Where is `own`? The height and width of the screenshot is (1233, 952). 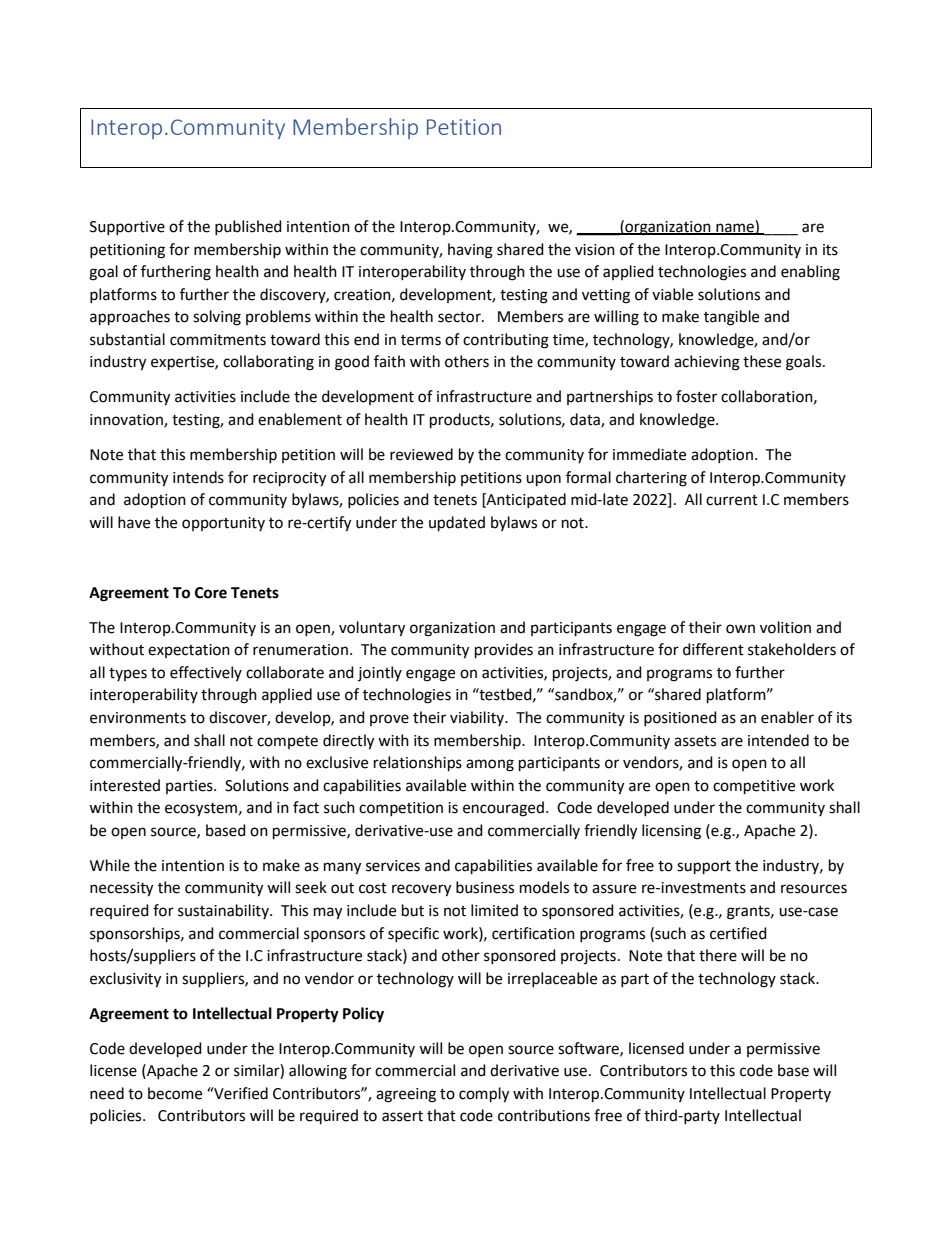
own is located at coordinates (740, 629).
